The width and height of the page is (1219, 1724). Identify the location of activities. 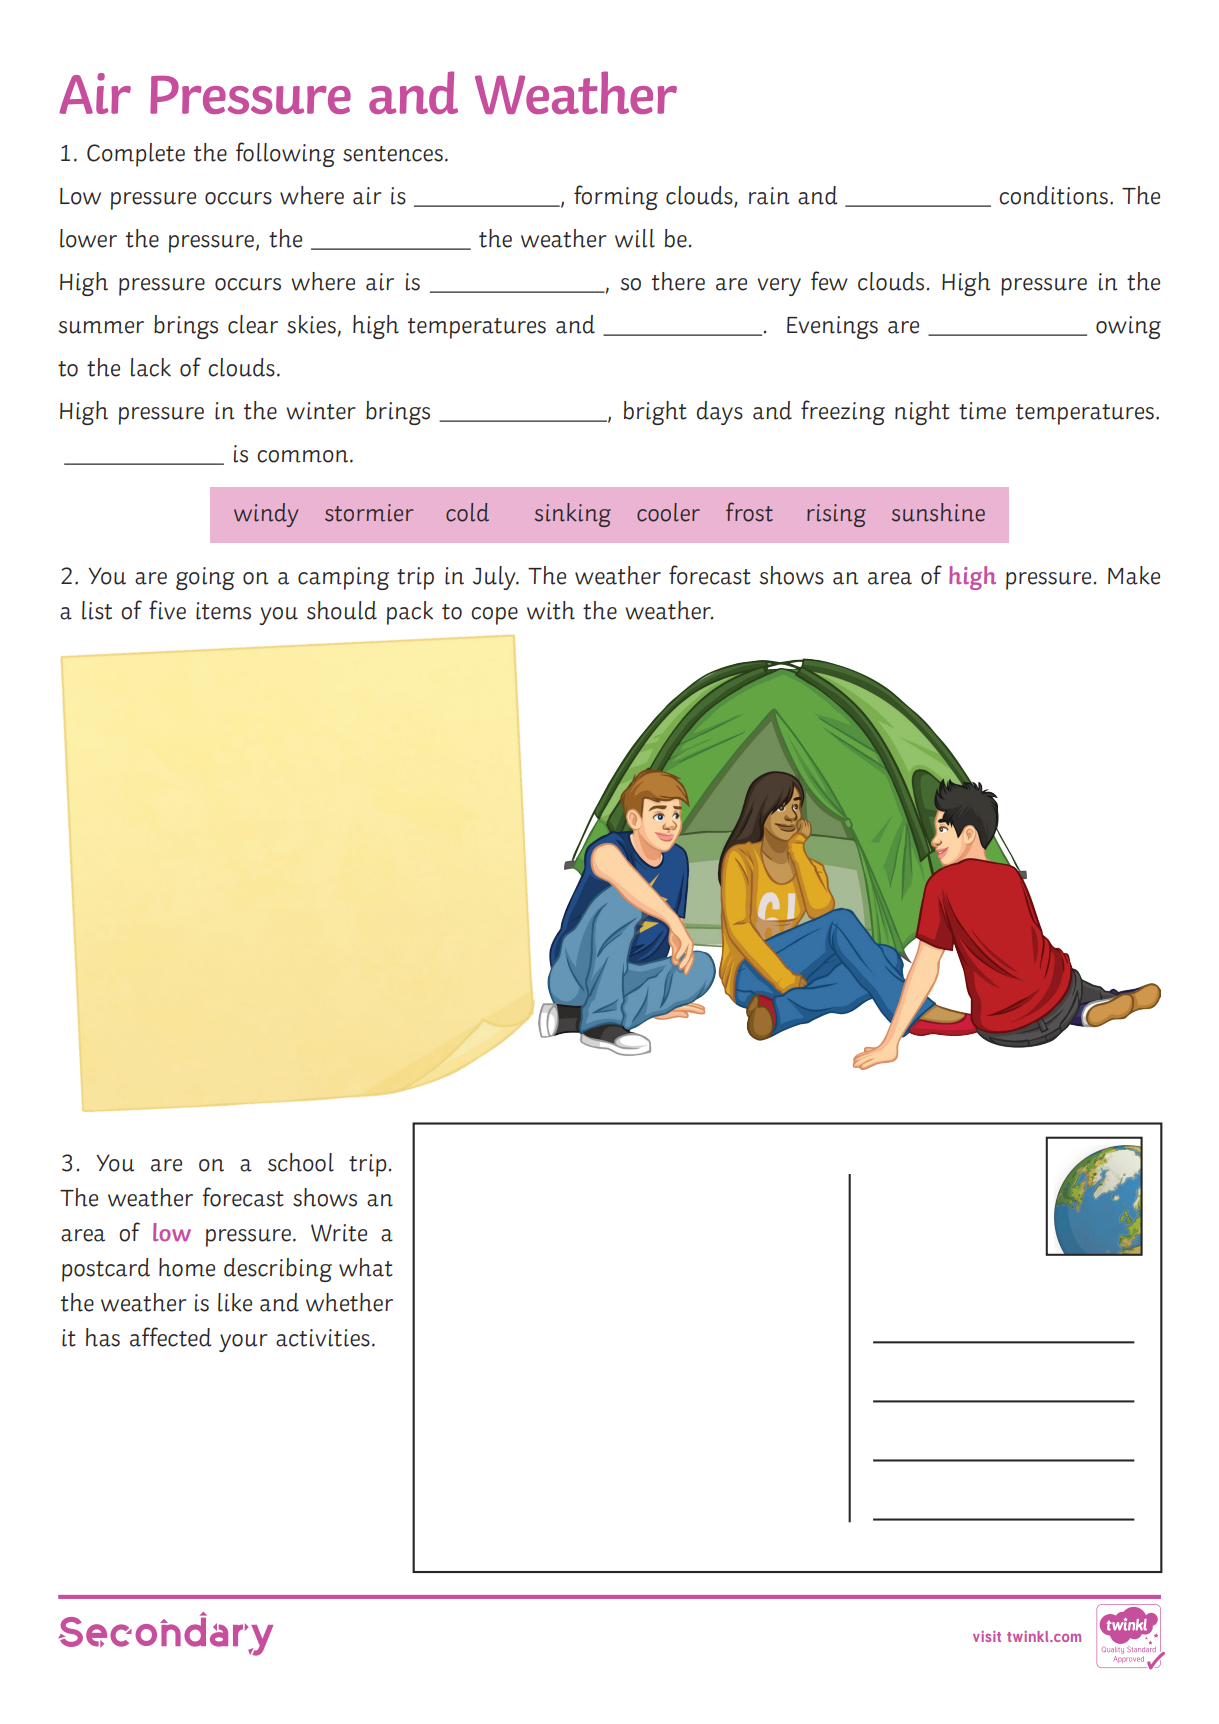
(323, 1338).
